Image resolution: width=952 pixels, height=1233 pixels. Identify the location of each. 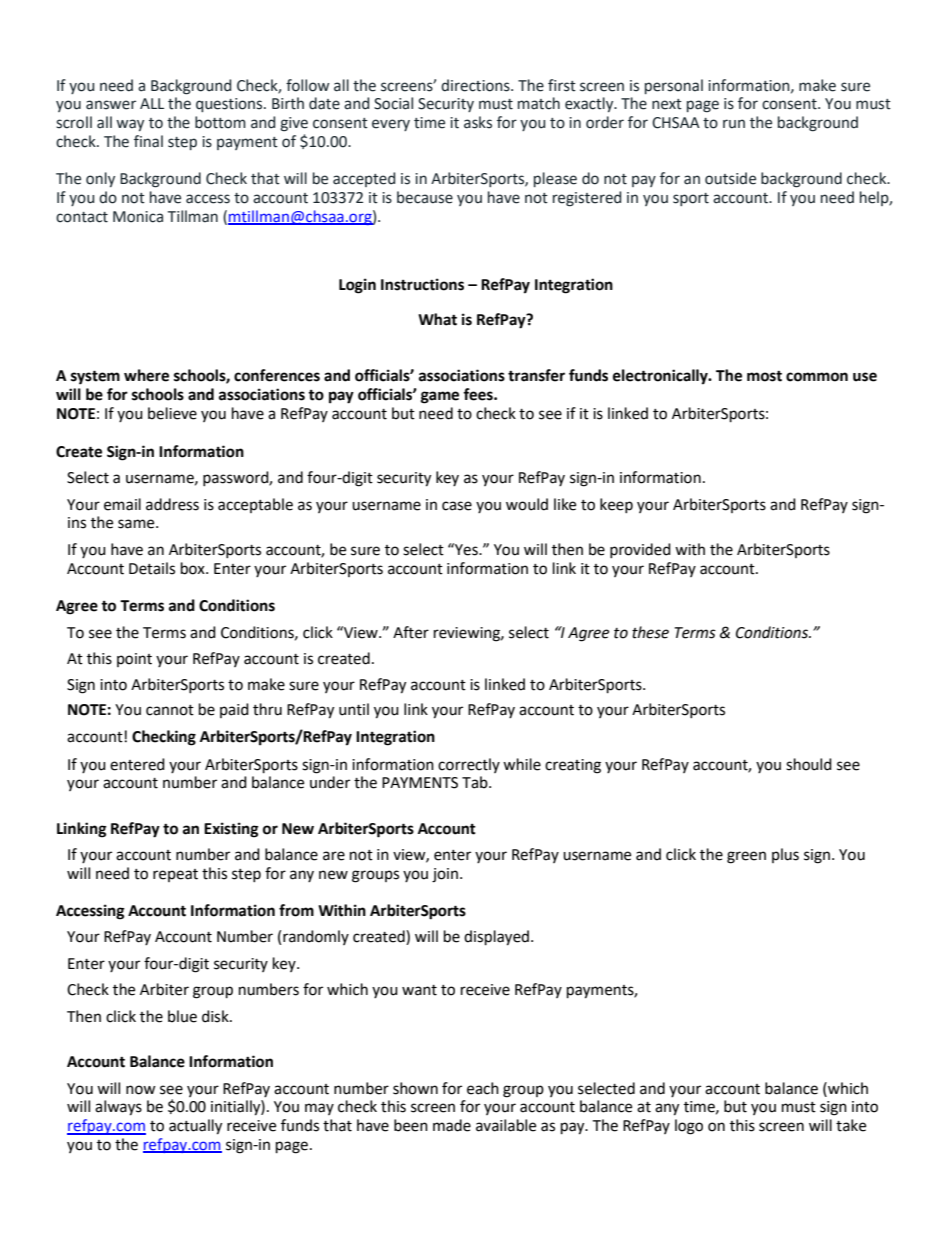
(483, 1088).
